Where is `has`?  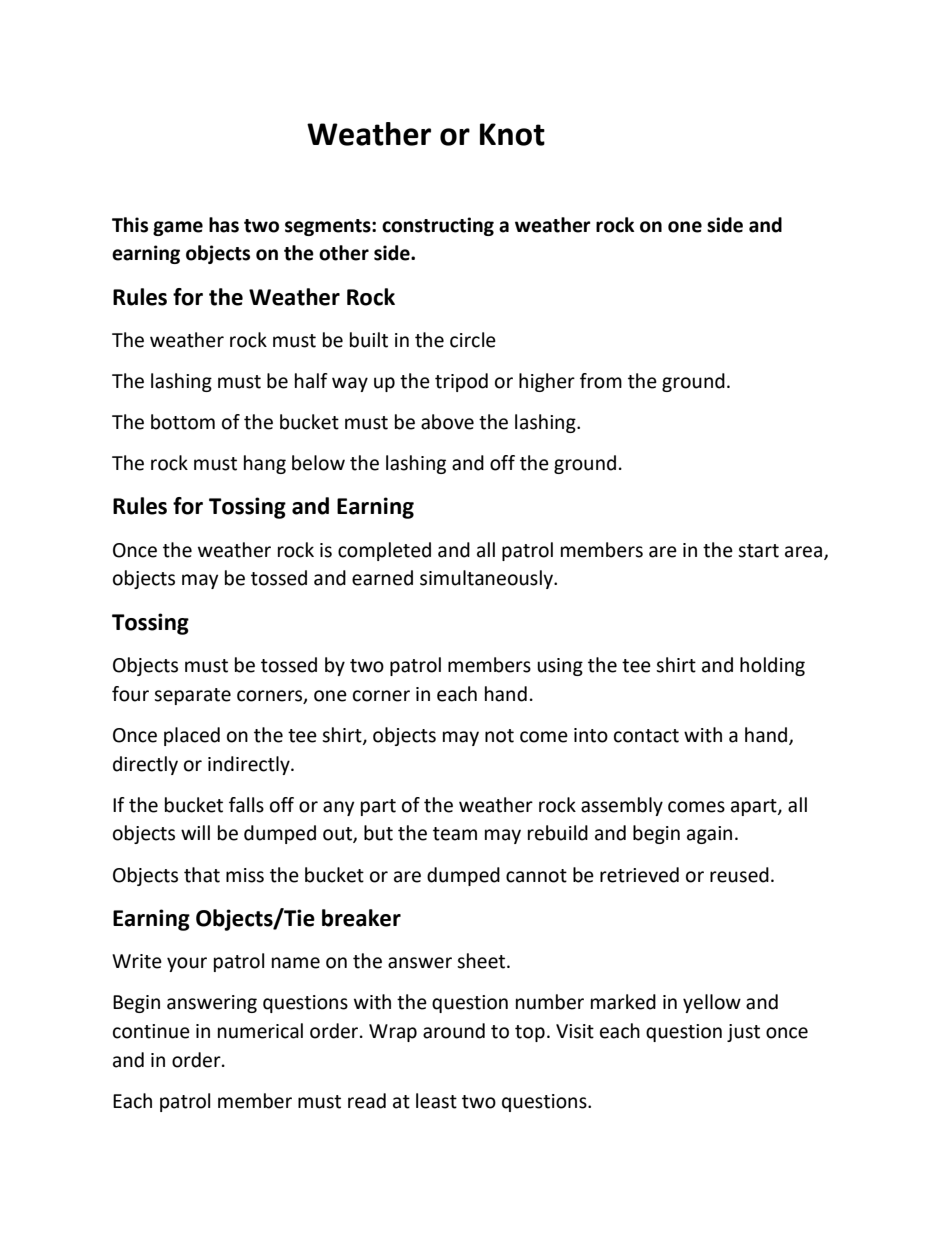
has is located at coordinates (224, 225).
